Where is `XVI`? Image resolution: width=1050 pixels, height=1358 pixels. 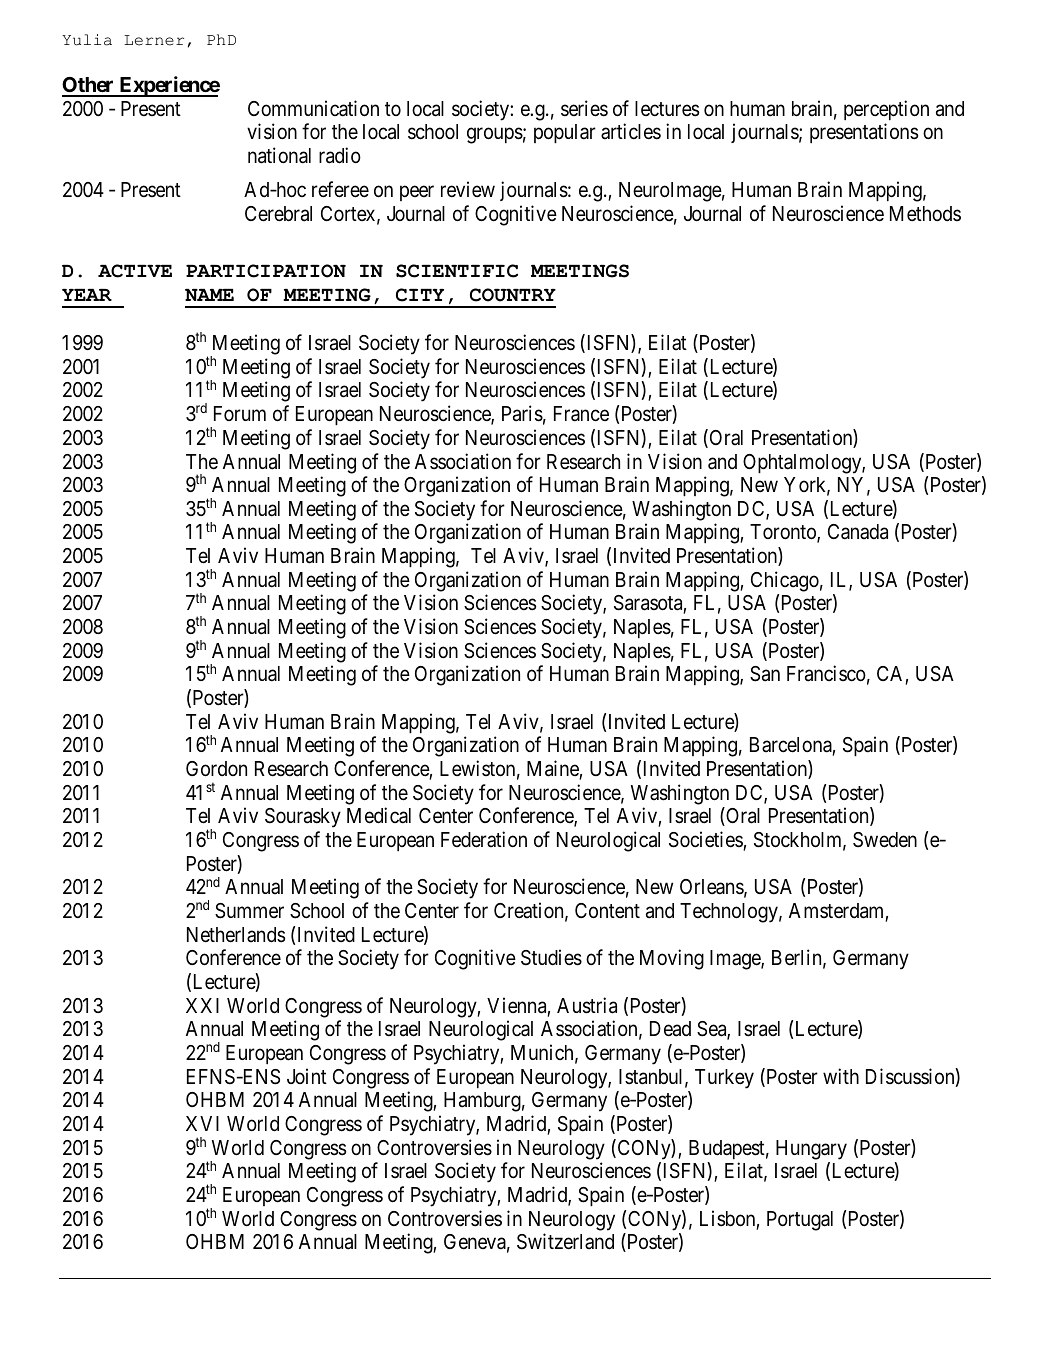 XVI is located at coordinates (202, 1123).
